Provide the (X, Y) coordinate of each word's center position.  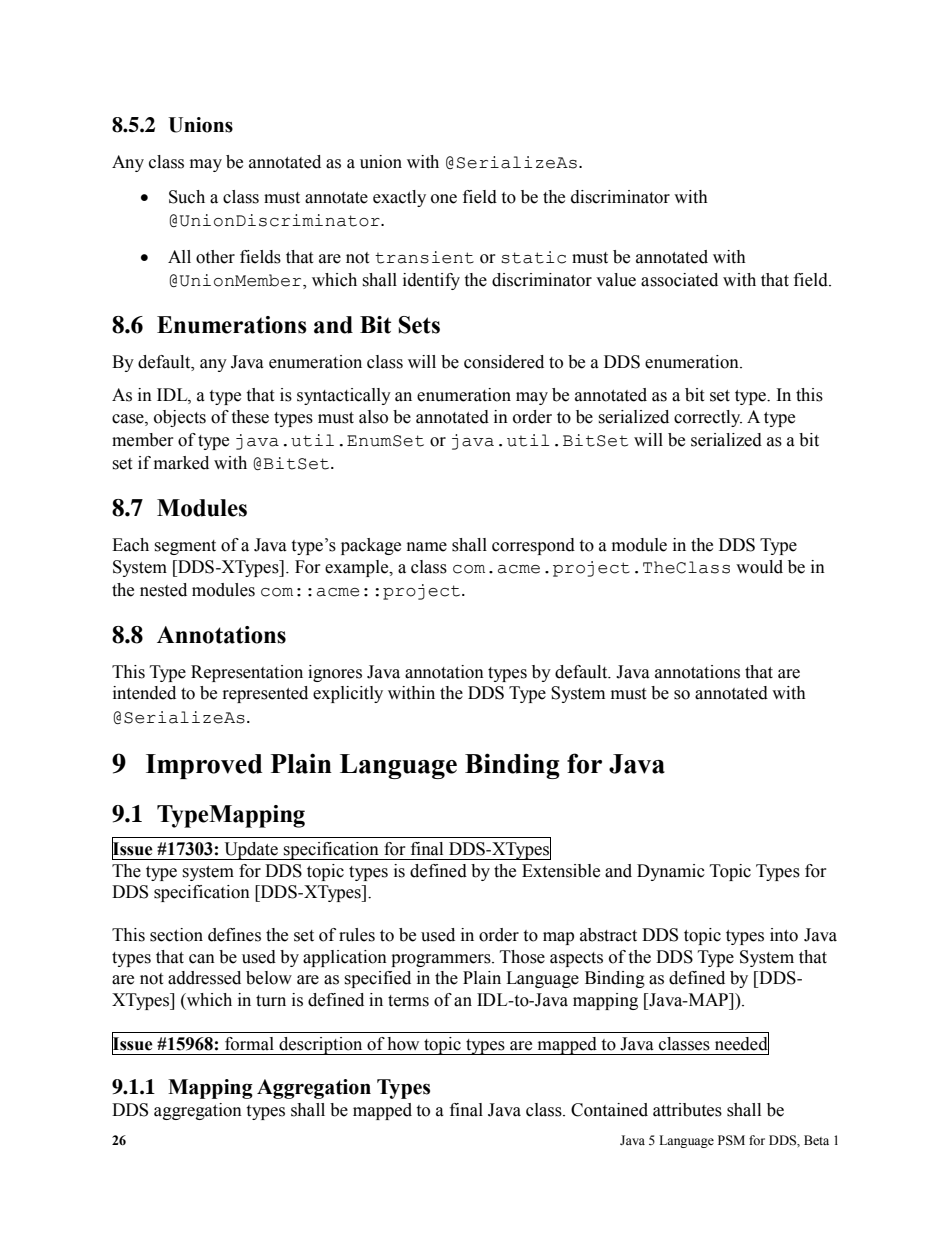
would (759, 567)
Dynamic (671, 872)
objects (180, 418)
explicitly (348, 694)
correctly (708, 418)
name (427, 547)
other (215, 257)
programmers (442, 960)
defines (234, 935)
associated (679, 280)
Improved (204, 766)
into (784, 935)
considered (504, 362)
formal (249, 1044)
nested (163, 590)
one (444, 199)
